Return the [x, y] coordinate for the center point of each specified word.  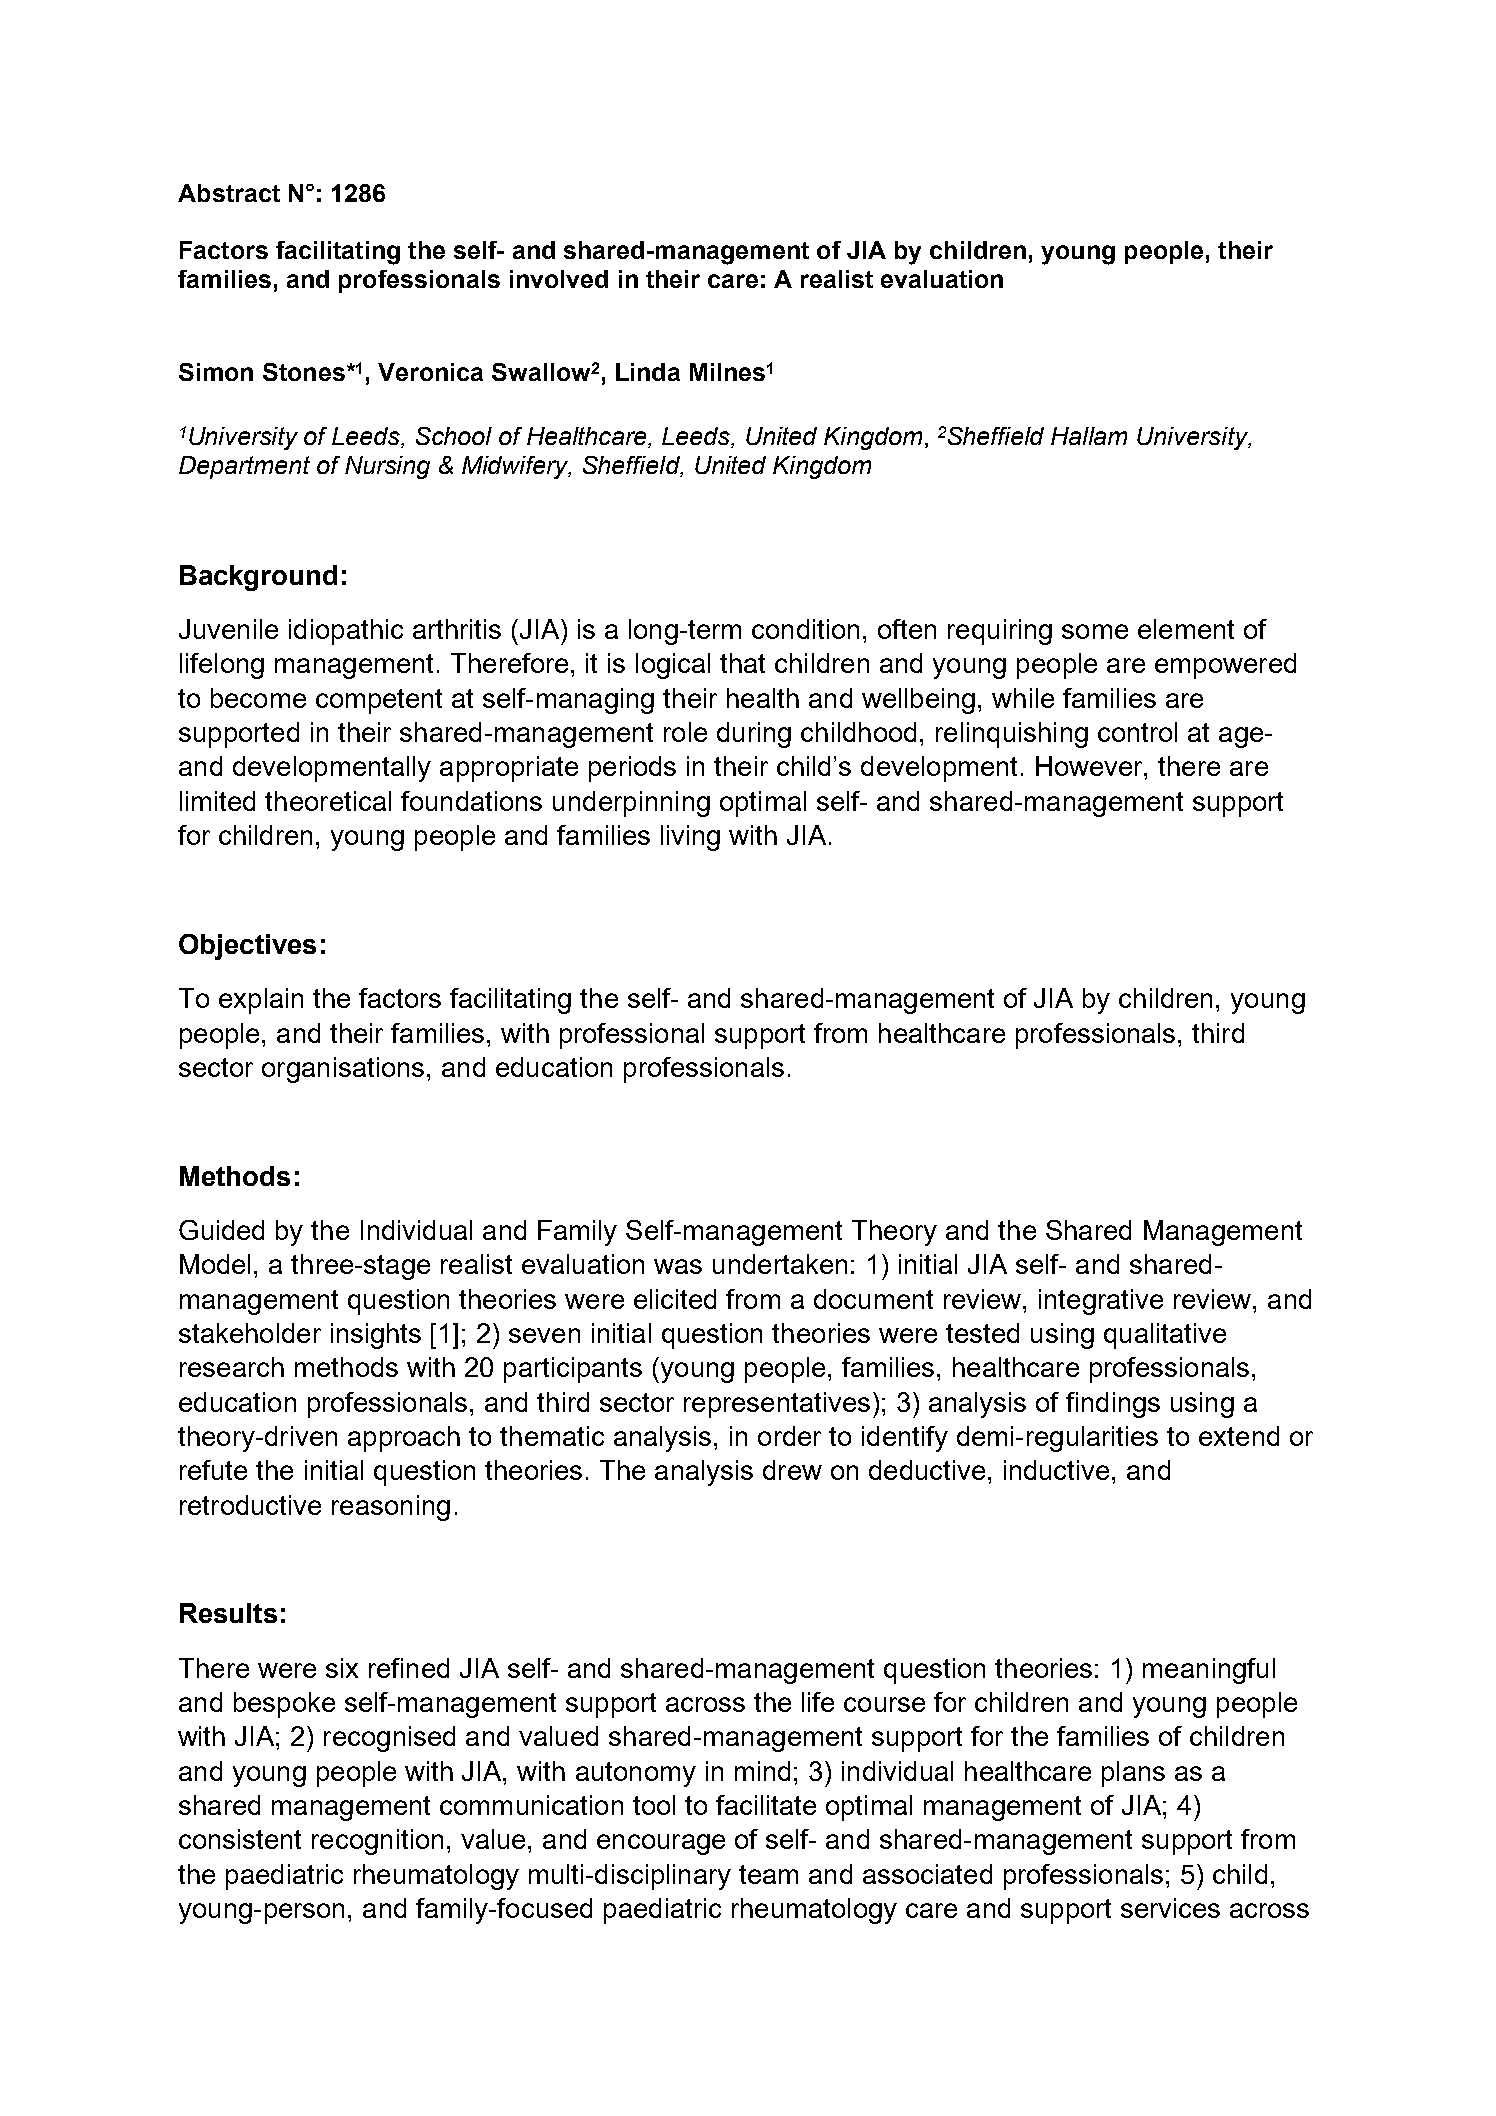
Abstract [229, 193]
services [1170, 1908]
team [768, 1874]
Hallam [1089, 436]
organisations [343, 1070]
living [690, 838]
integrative [1101, 1302]
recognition [377, 1842]
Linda [648, 372]
